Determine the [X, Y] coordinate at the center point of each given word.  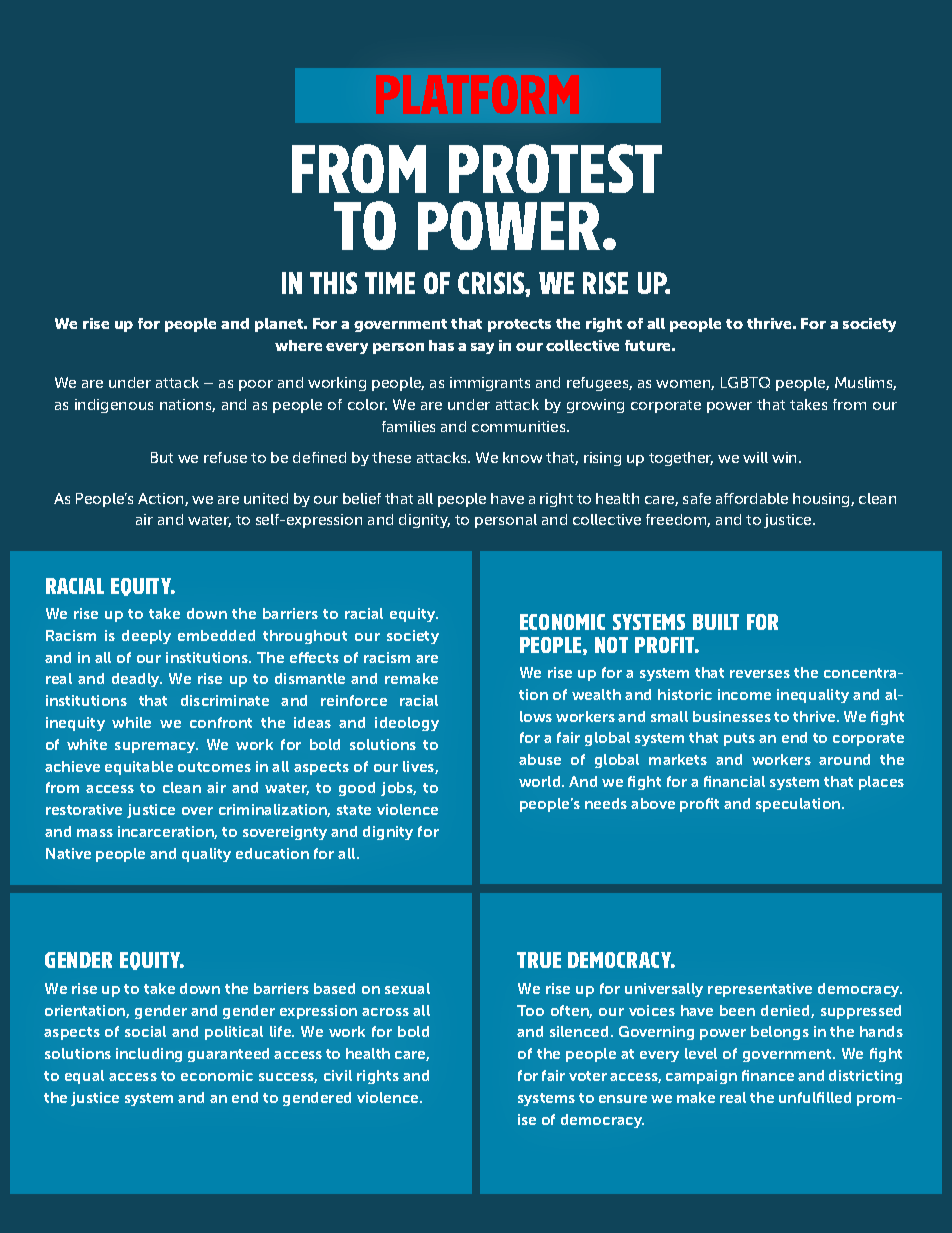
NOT [611, 645]
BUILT [716, 622]
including [149, 1055]
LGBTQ [745, 382]
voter [588, 1076]
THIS [333, 283]
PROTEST [555, 168]
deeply [146, 637]
